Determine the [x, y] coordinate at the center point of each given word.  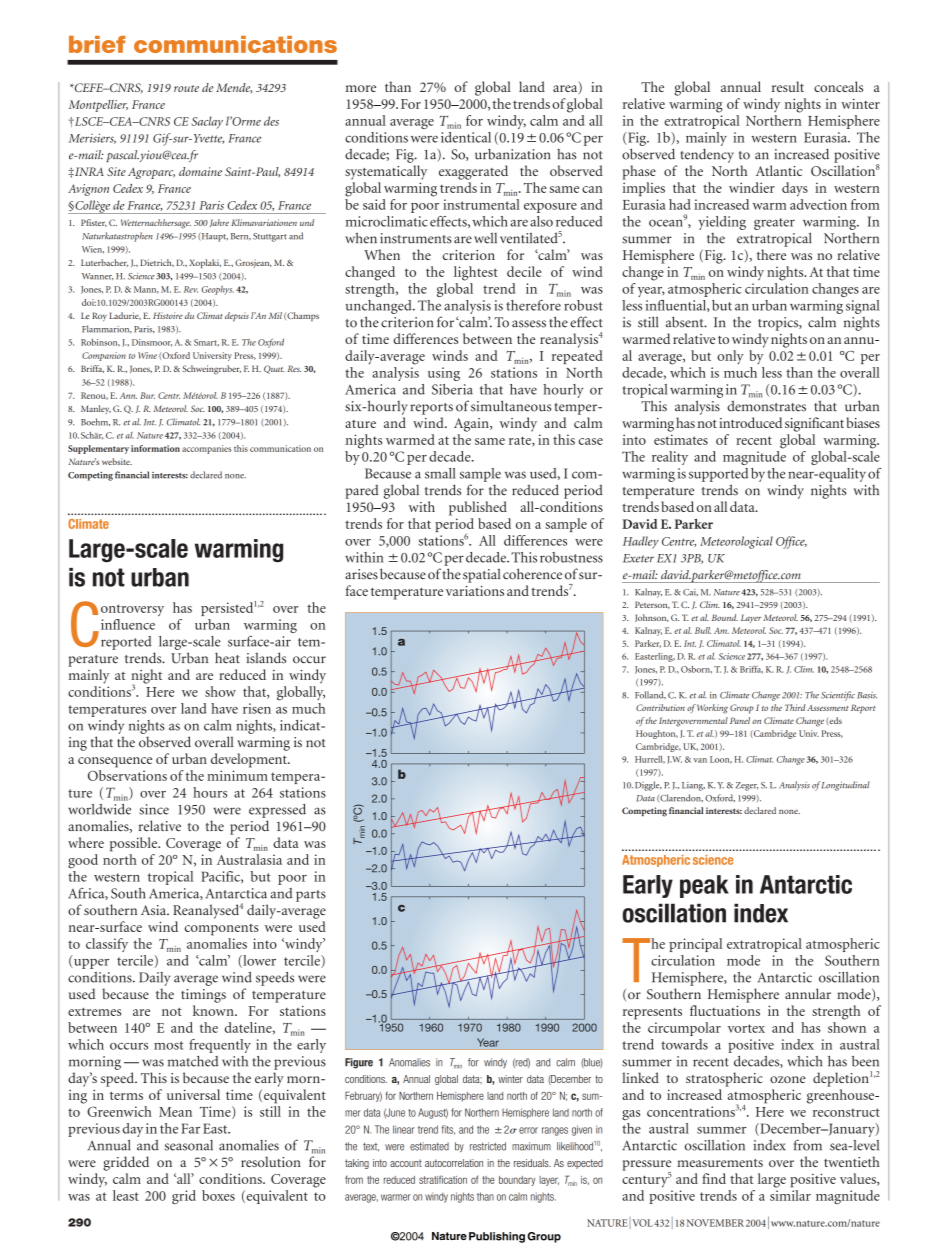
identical [466, 137]
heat [227, 658]
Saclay [207, 122]
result [788, 86]
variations [475, 591]
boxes [218, 1195]
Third [795, 707]
